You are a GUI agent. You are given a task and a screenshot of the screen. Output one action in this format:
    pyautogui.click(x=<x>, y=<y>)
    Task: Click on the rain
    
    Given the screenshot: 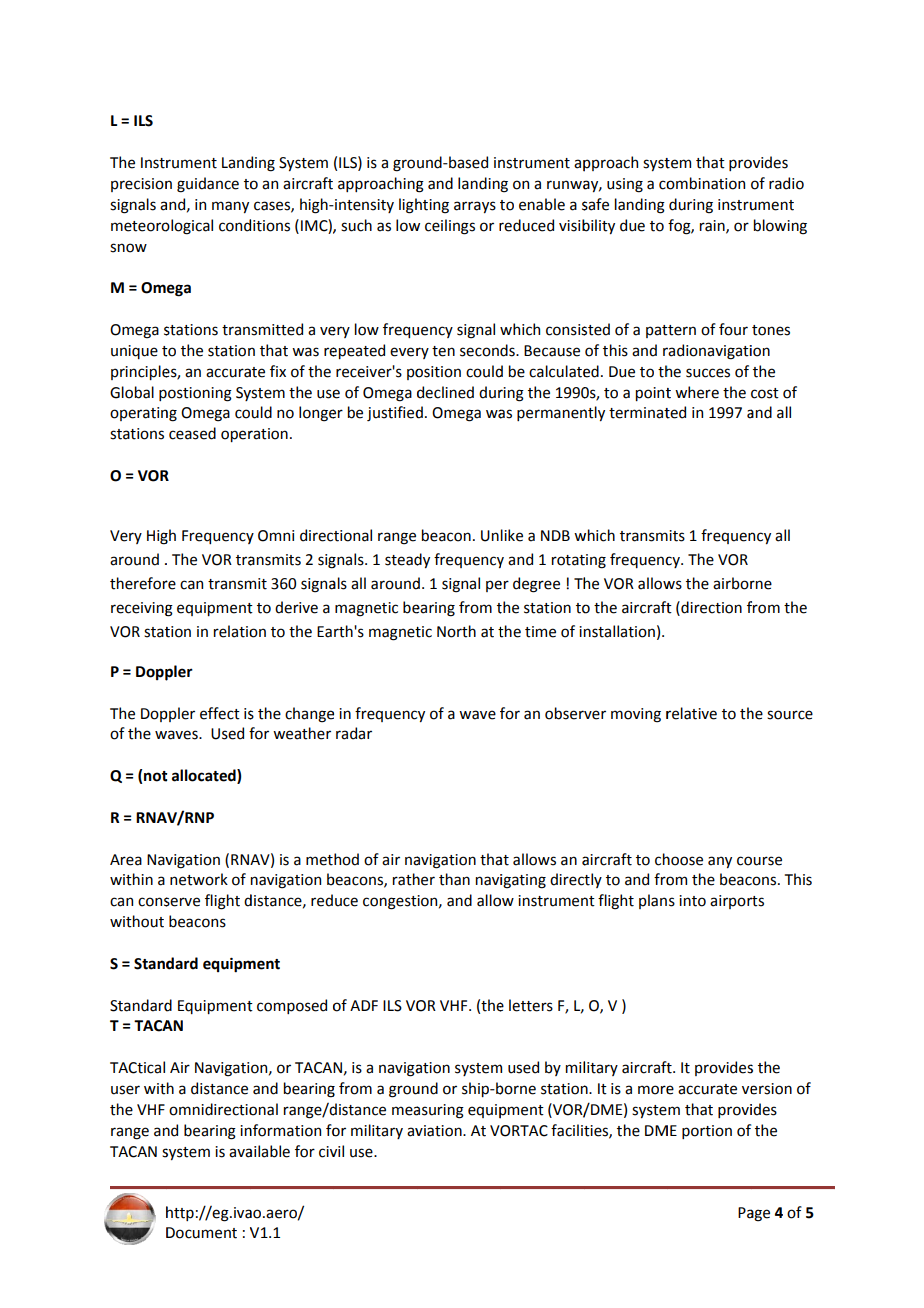 What is the action you would take?
    pyautogui.click(x=713, y=226)
